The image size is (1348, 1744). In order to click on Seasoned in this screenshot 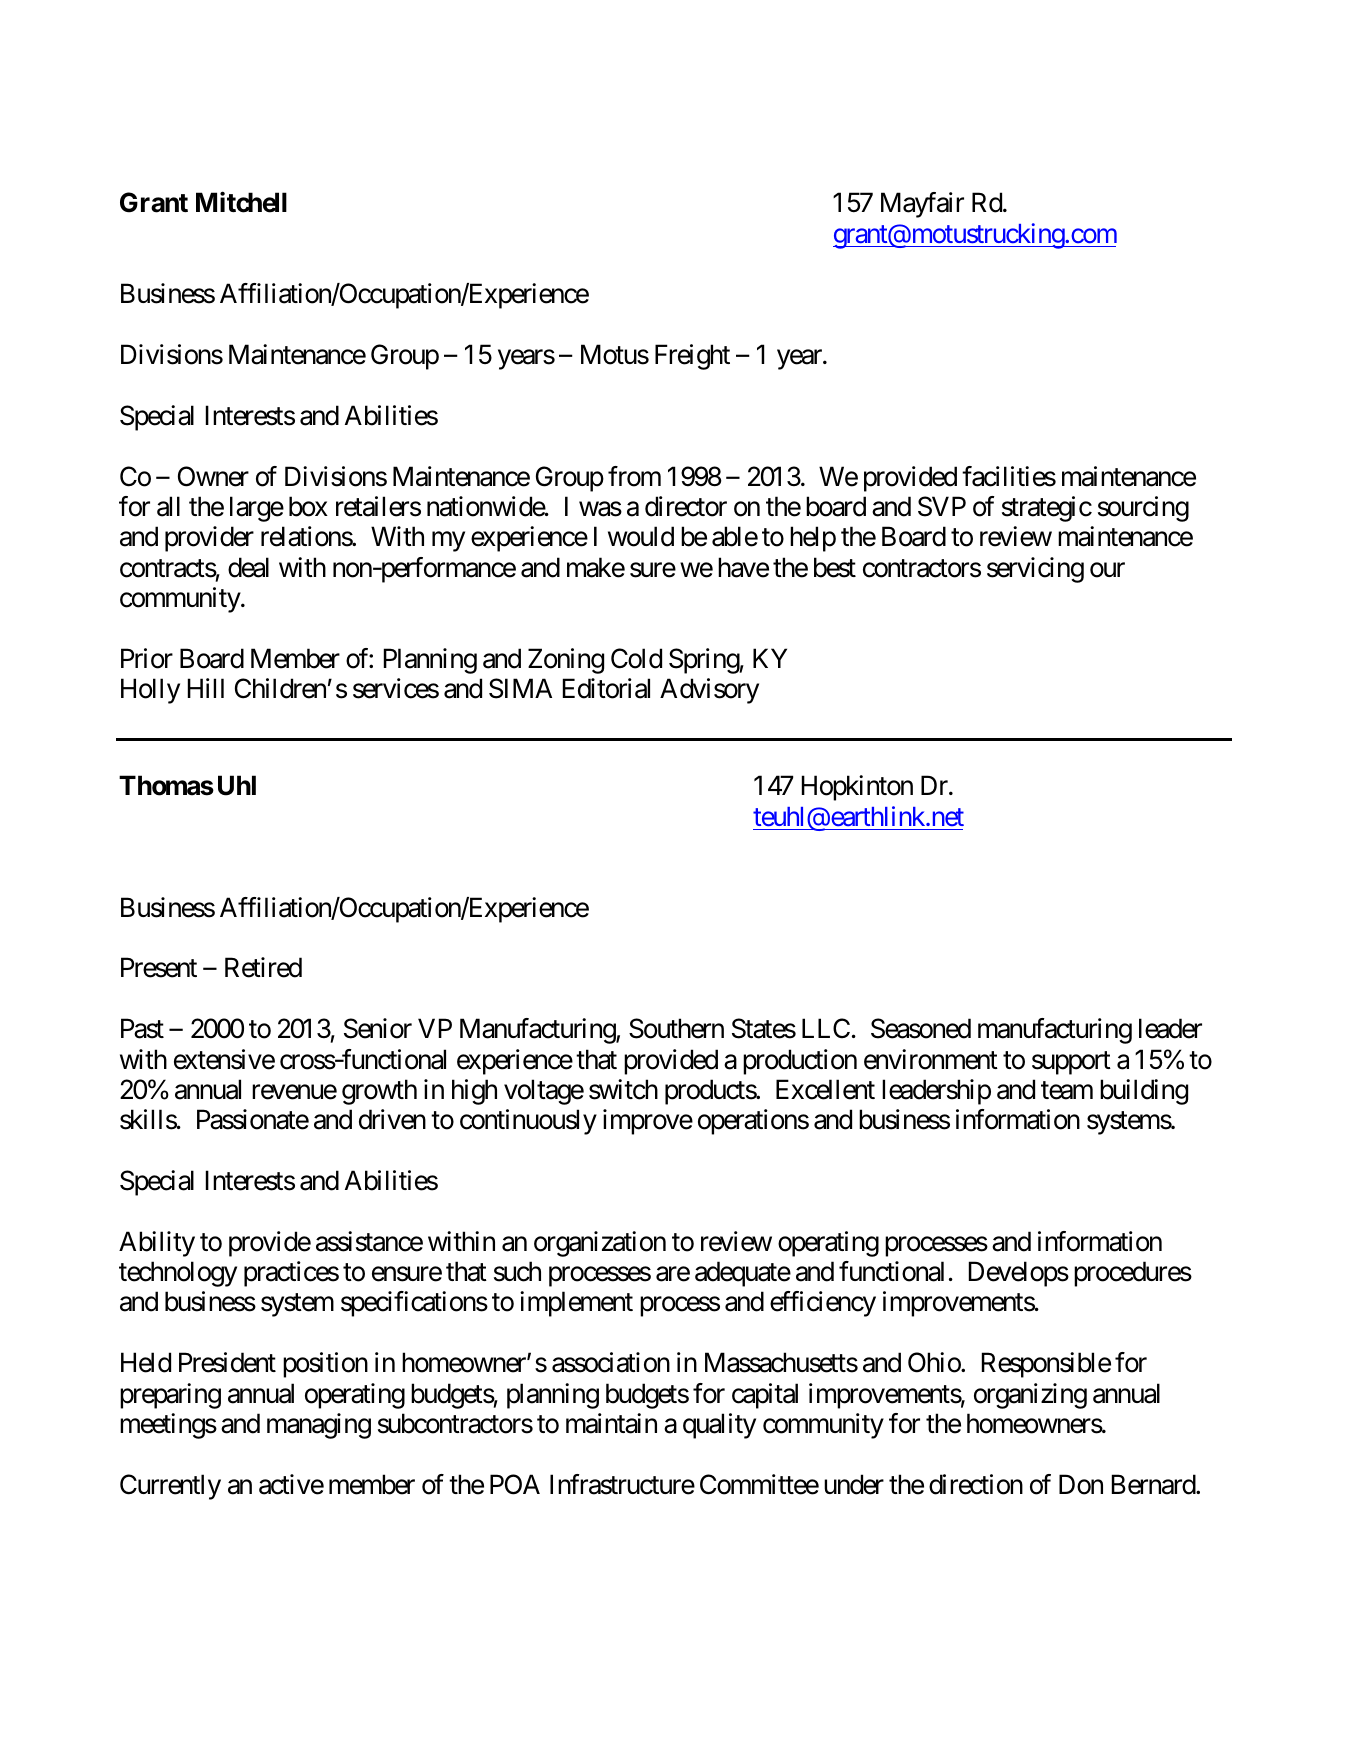, I will do `click(921, 1028)`.
